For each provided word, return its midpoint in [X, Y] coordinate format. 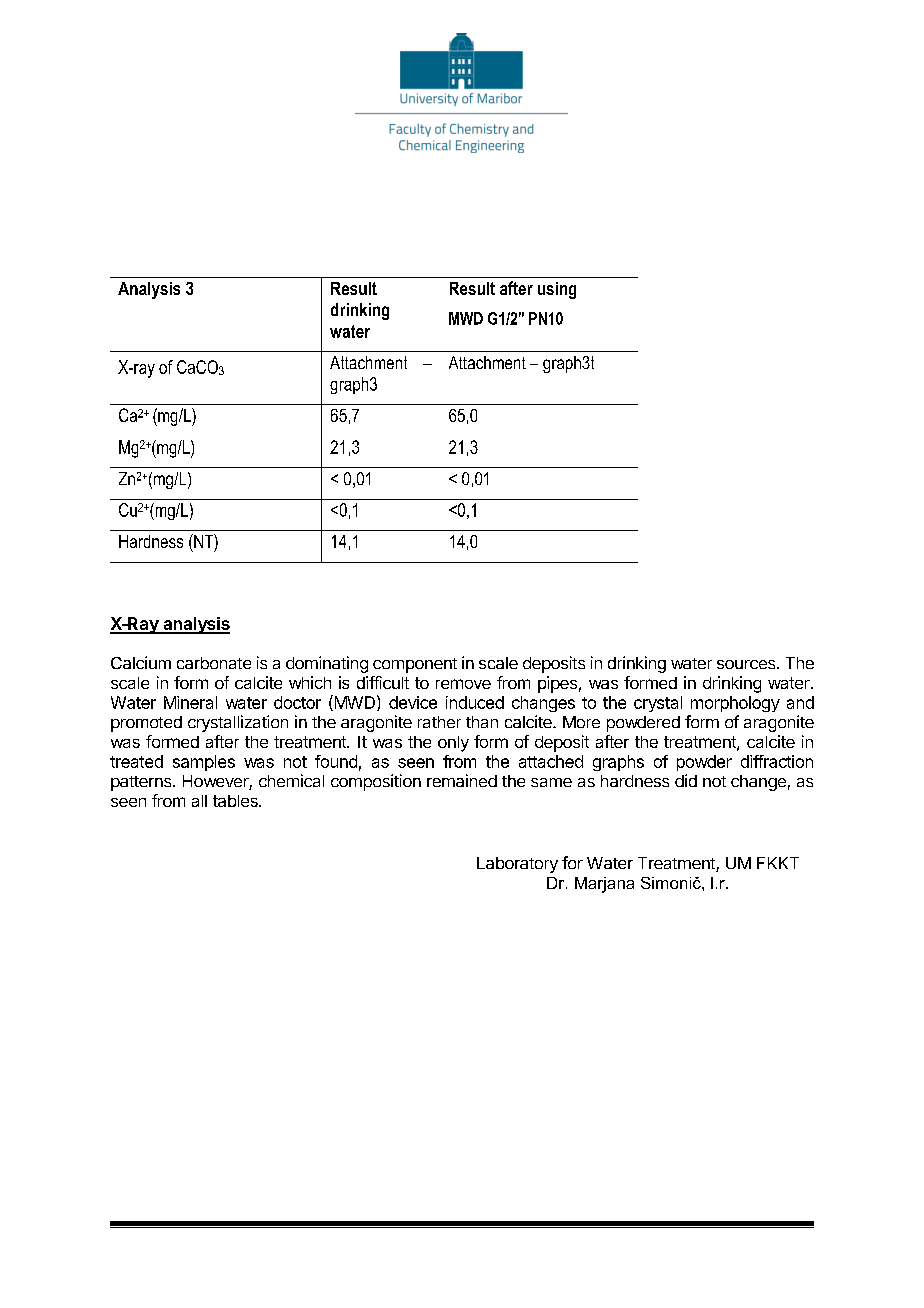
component [415, 665]
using [557, 290]
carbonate [214, 663]
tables [236, 801]
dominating [327, 664]
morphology [735, 704]
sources [747, 664]
